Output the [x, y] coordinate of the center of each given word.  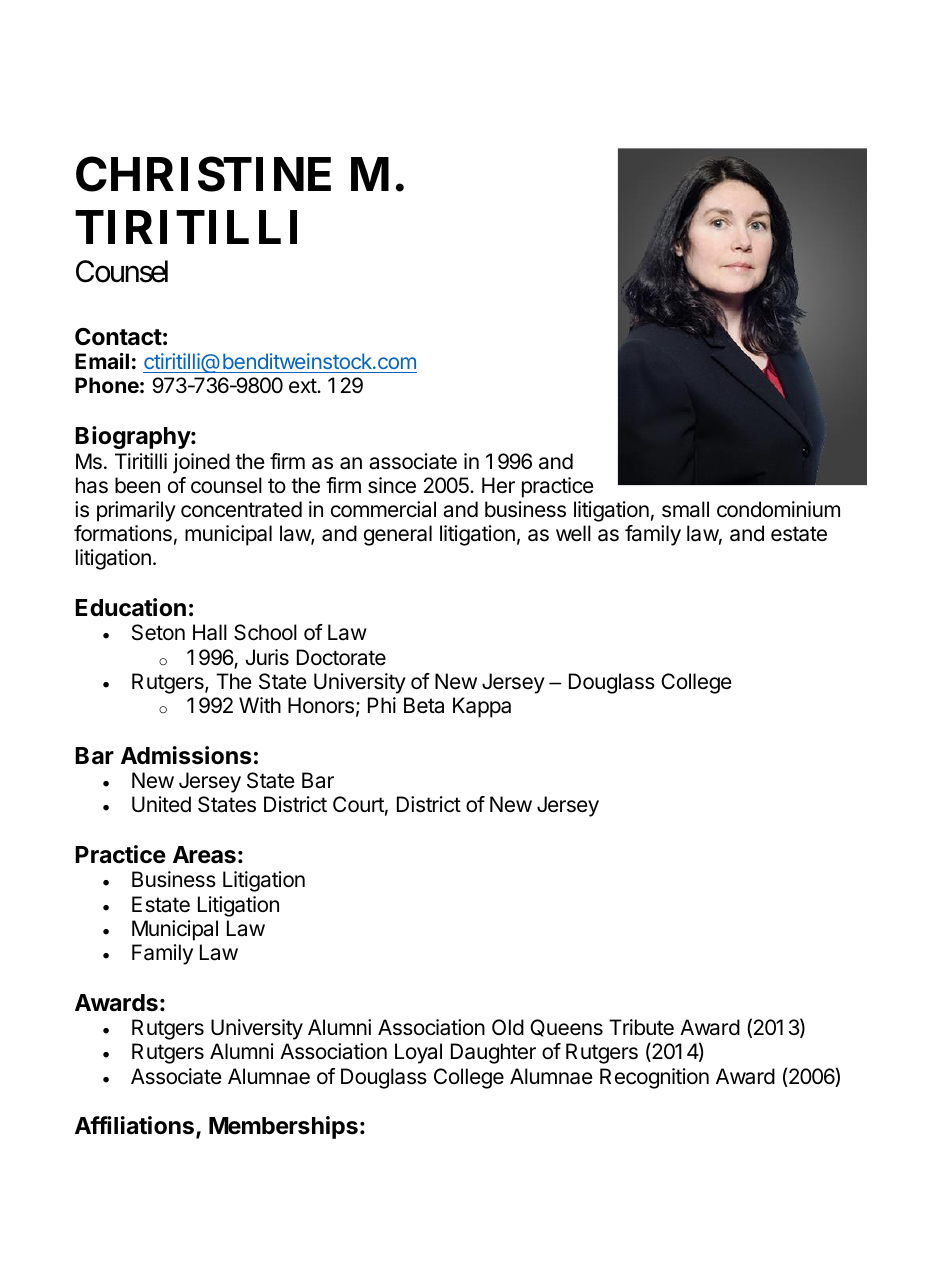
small [685, 509]
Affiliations [134, 1125]
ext [303, 386]
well [573, 533]
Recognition [654, 1078]
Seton [158, 632]
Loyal [418, 1053]
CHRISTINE [203, 174]
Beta [424, 705]
